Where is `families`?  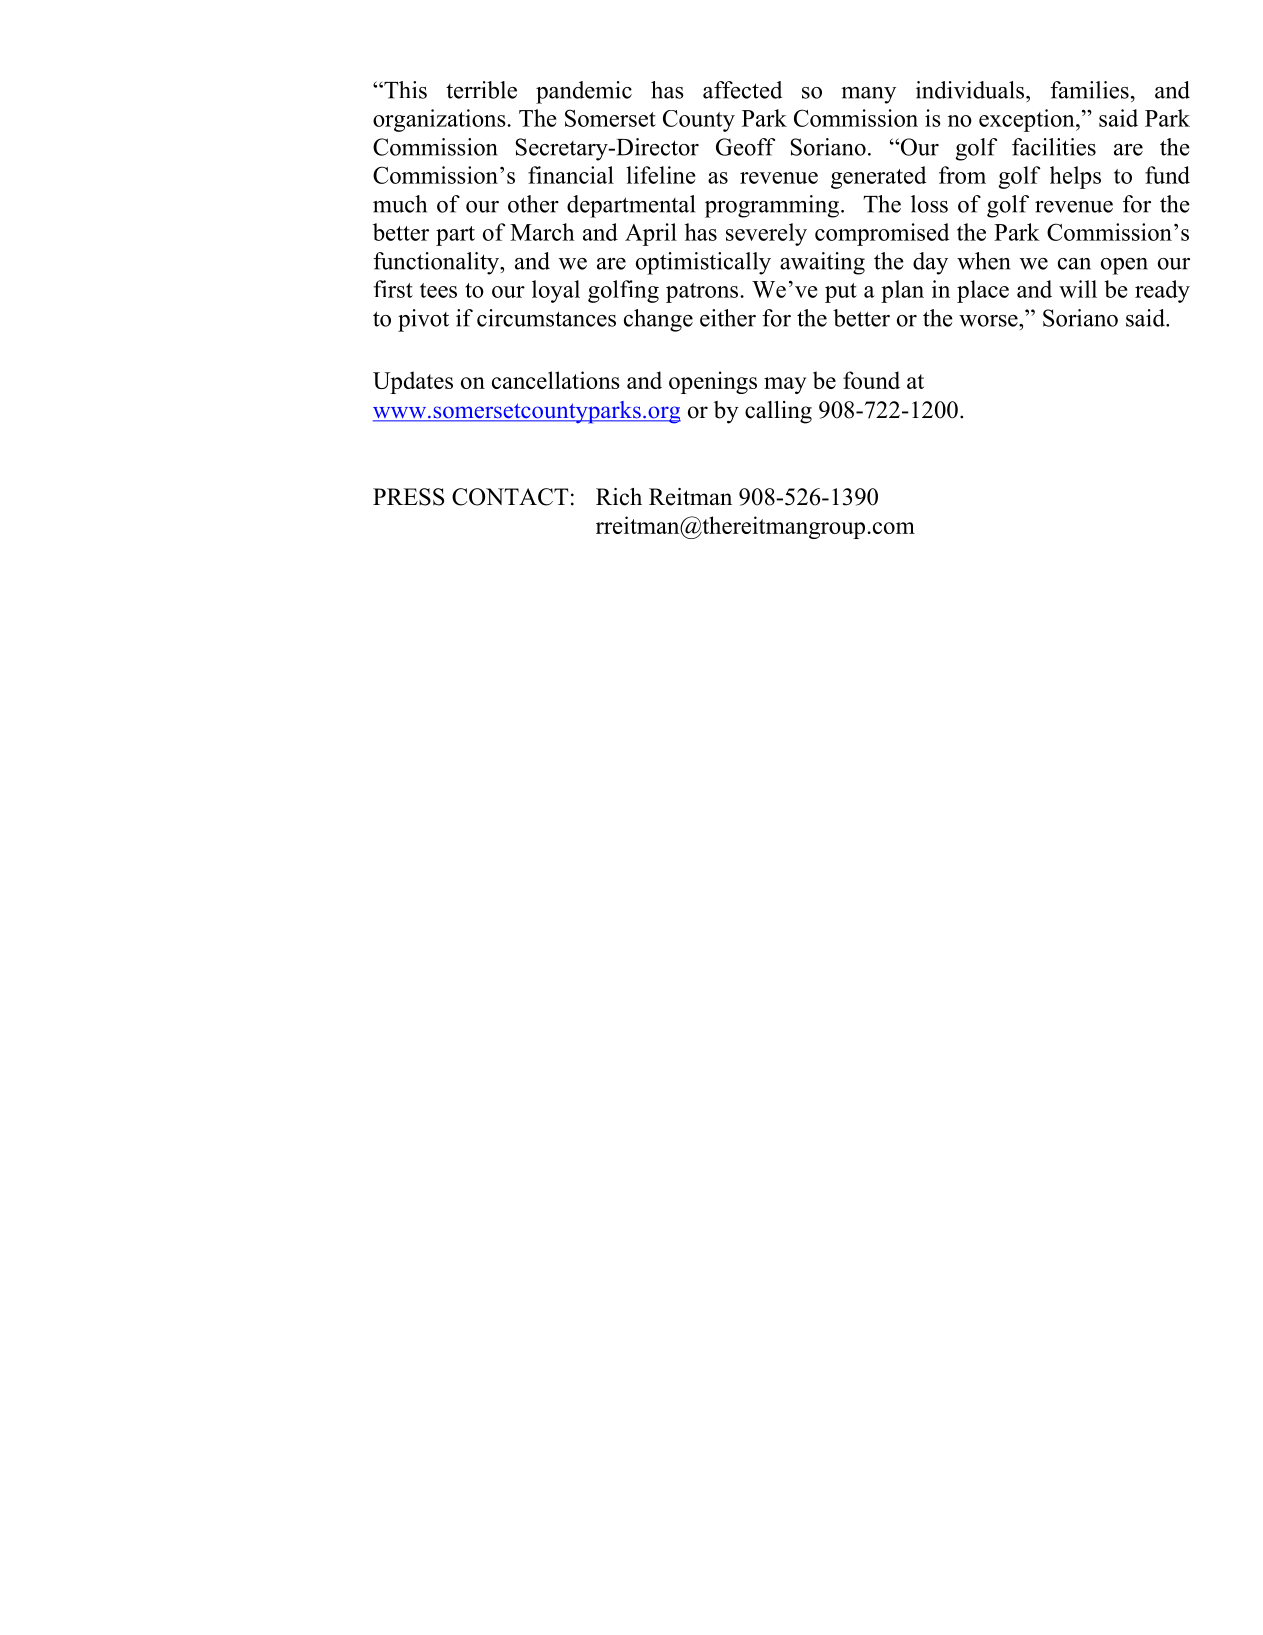 families is located at coordinates (1089, 90).
